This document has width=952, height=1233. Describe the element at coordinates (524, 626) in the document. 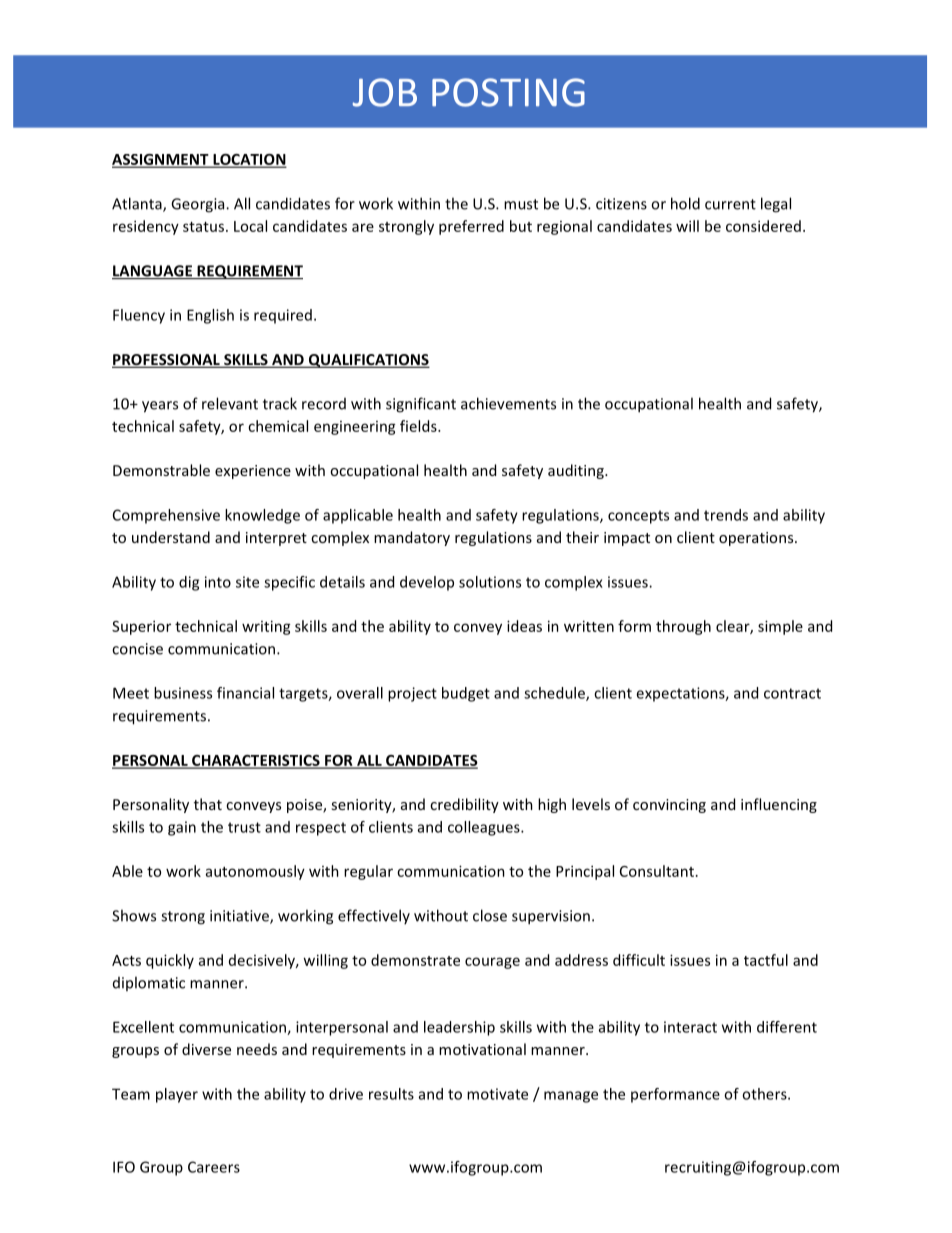

I see `ideas` at that location.
